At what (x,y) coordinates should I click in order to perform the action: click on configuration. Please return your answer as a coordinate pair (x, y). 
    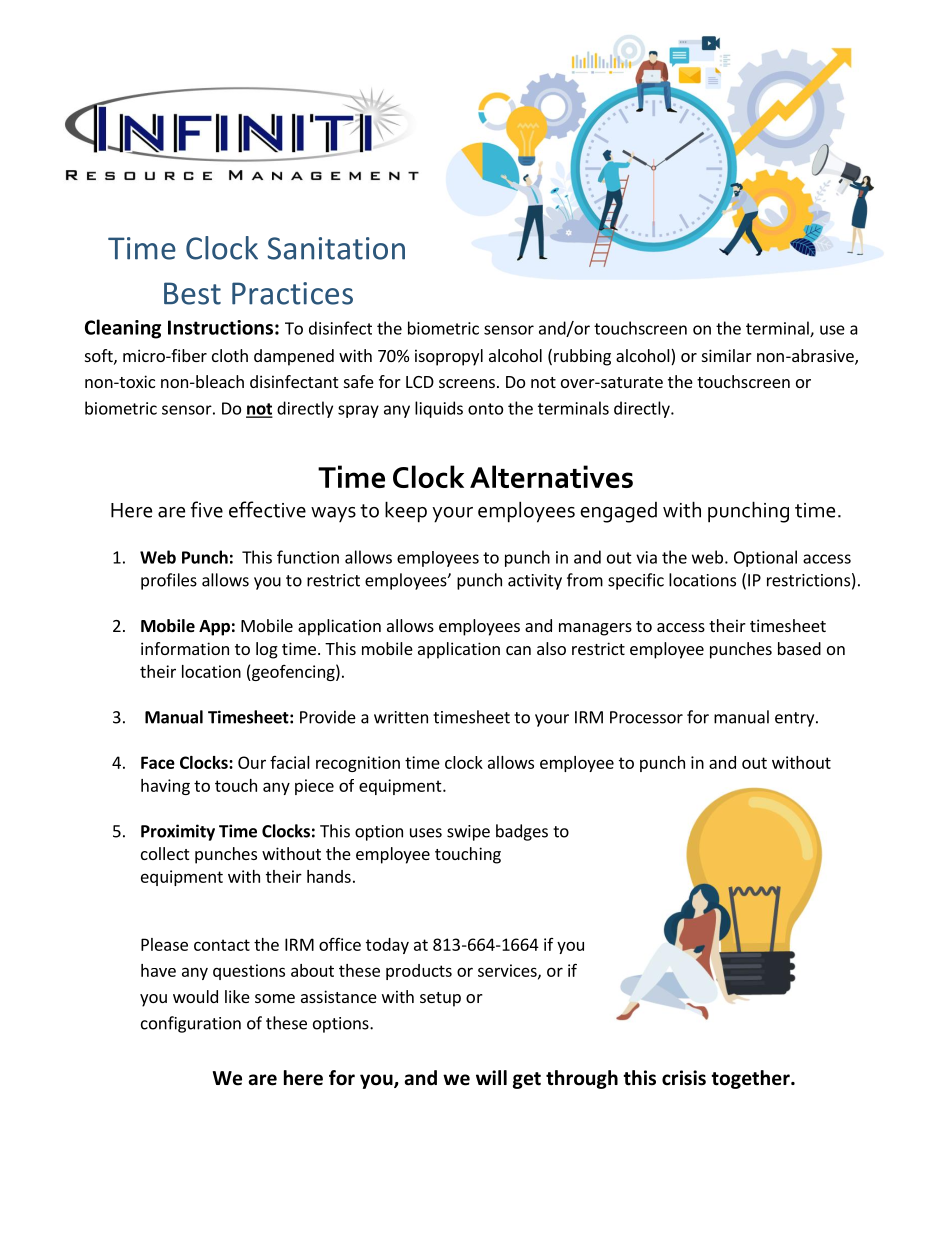
    Looking at the image, I should click on (191, 1024).
